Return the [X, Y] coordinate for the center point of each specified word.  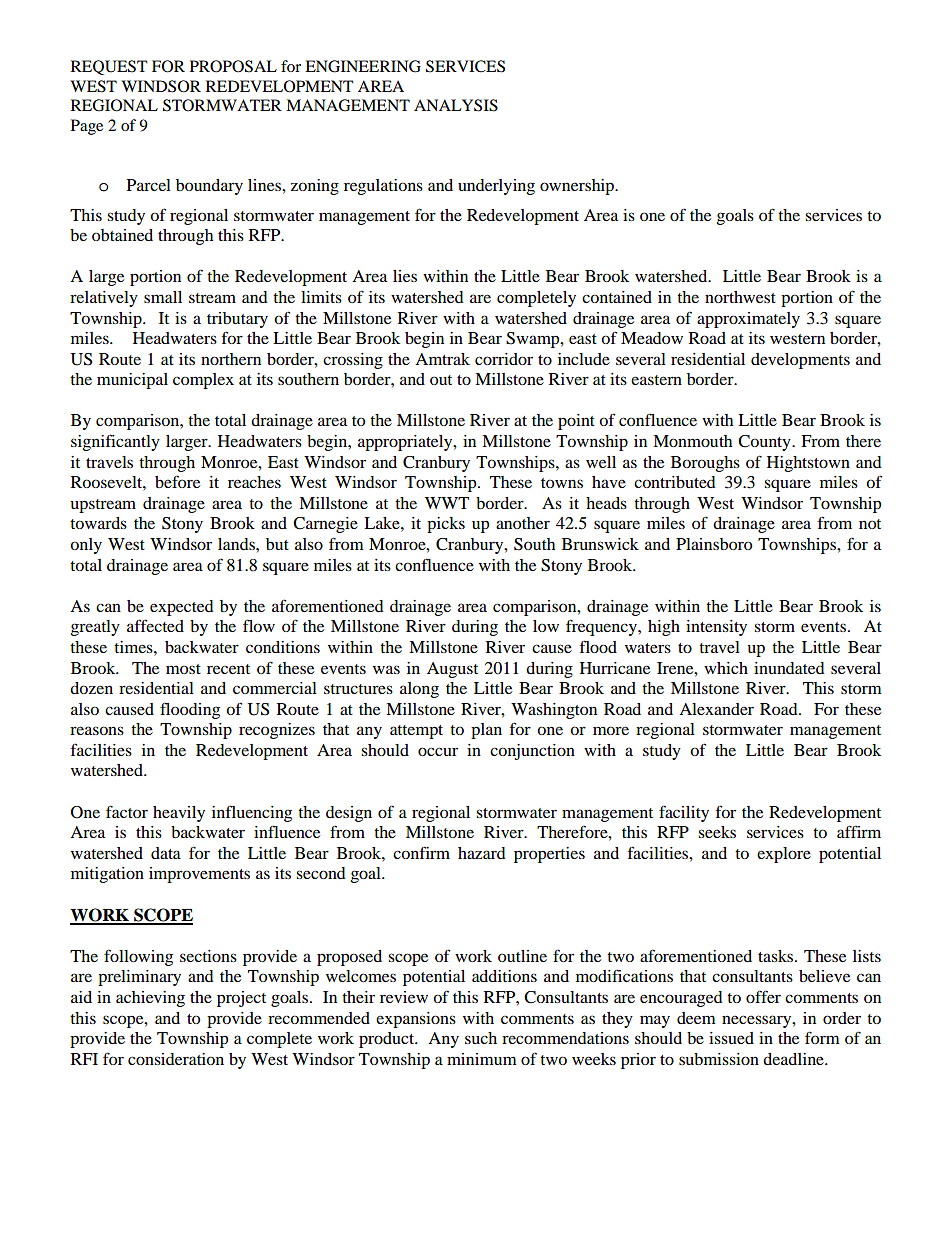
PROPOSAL [233, 66]
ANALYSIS [456, 105]
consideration [176, 1059]
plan [486, 731]
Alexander [716, 709]
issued [731, 1038]
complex [203, 381]
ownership [578, 187]
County [765, 443]
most [183, 669]
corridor [504, 359]
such [481, 1038]
